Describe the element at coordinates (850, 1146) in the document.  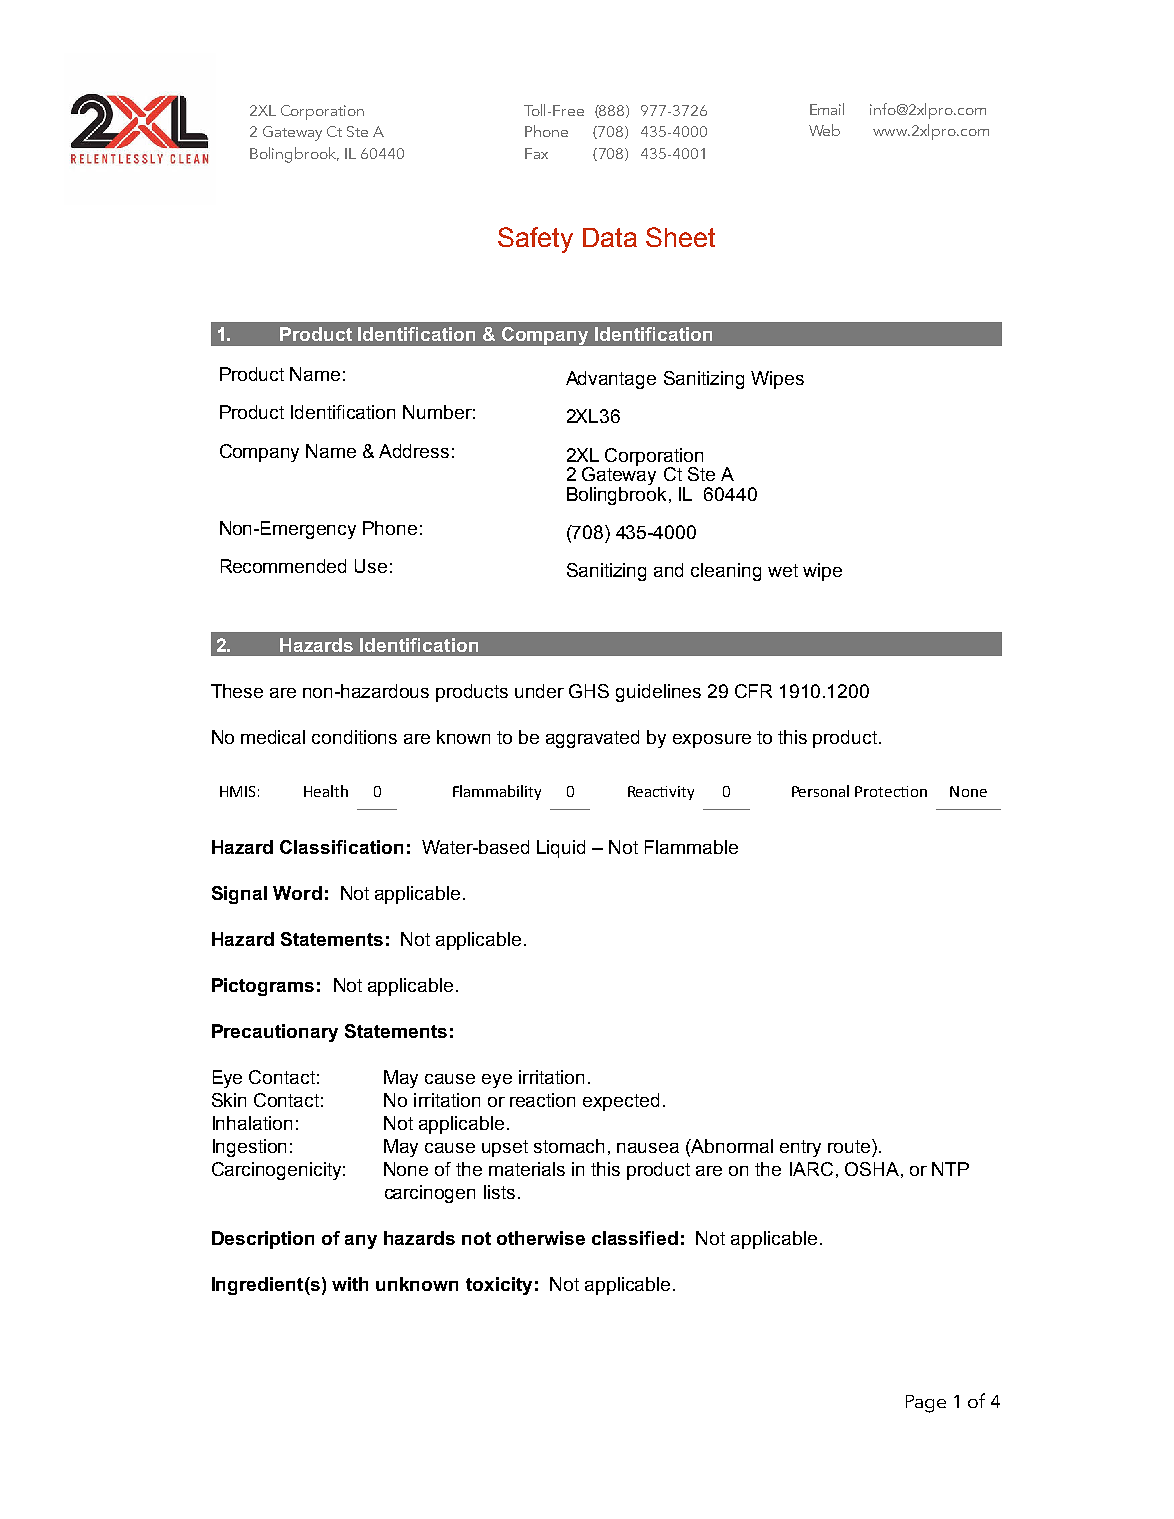
I see `route` at that location.
